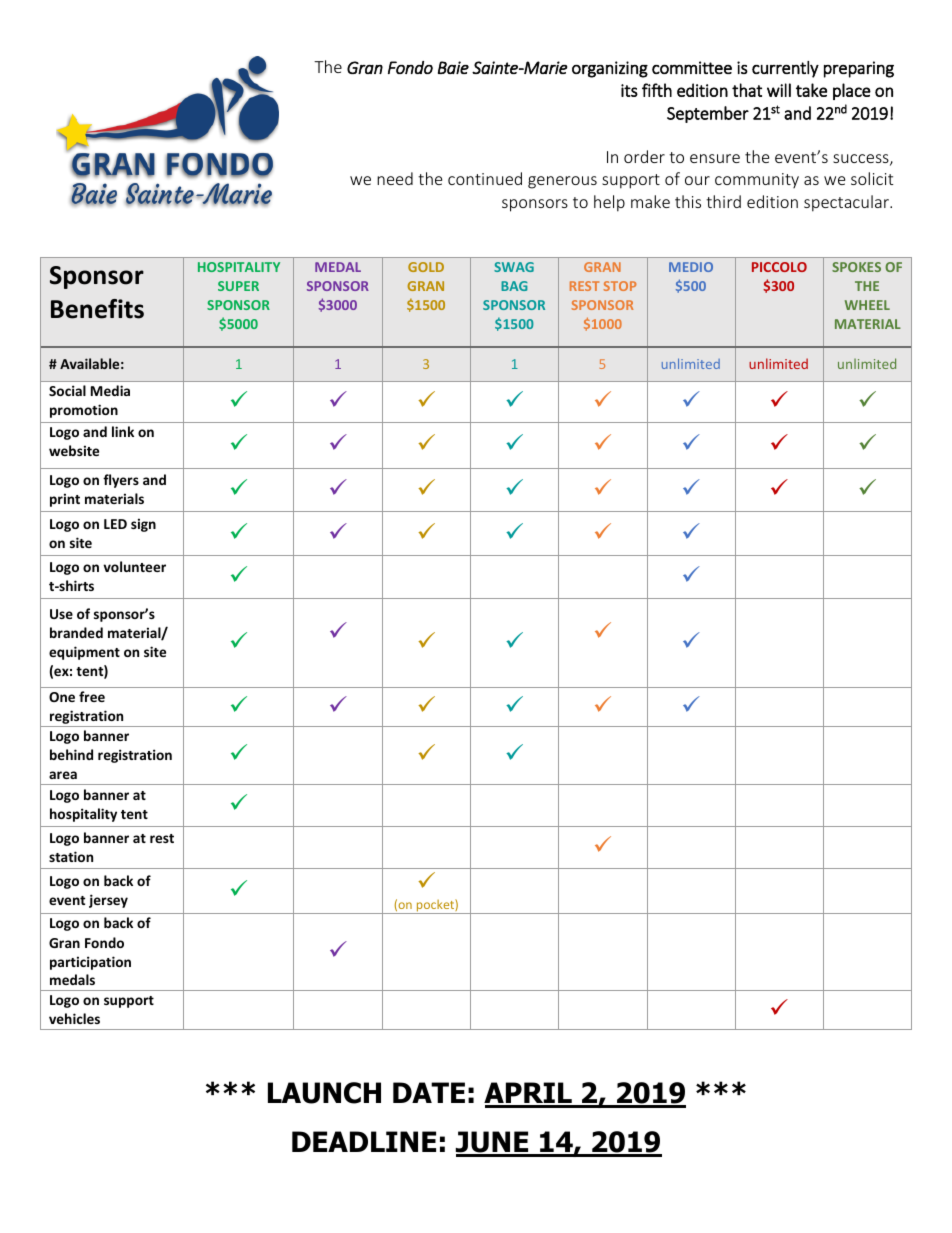  Describe the element at coordinates (395, 178) in the document. I see `need` at that location.
